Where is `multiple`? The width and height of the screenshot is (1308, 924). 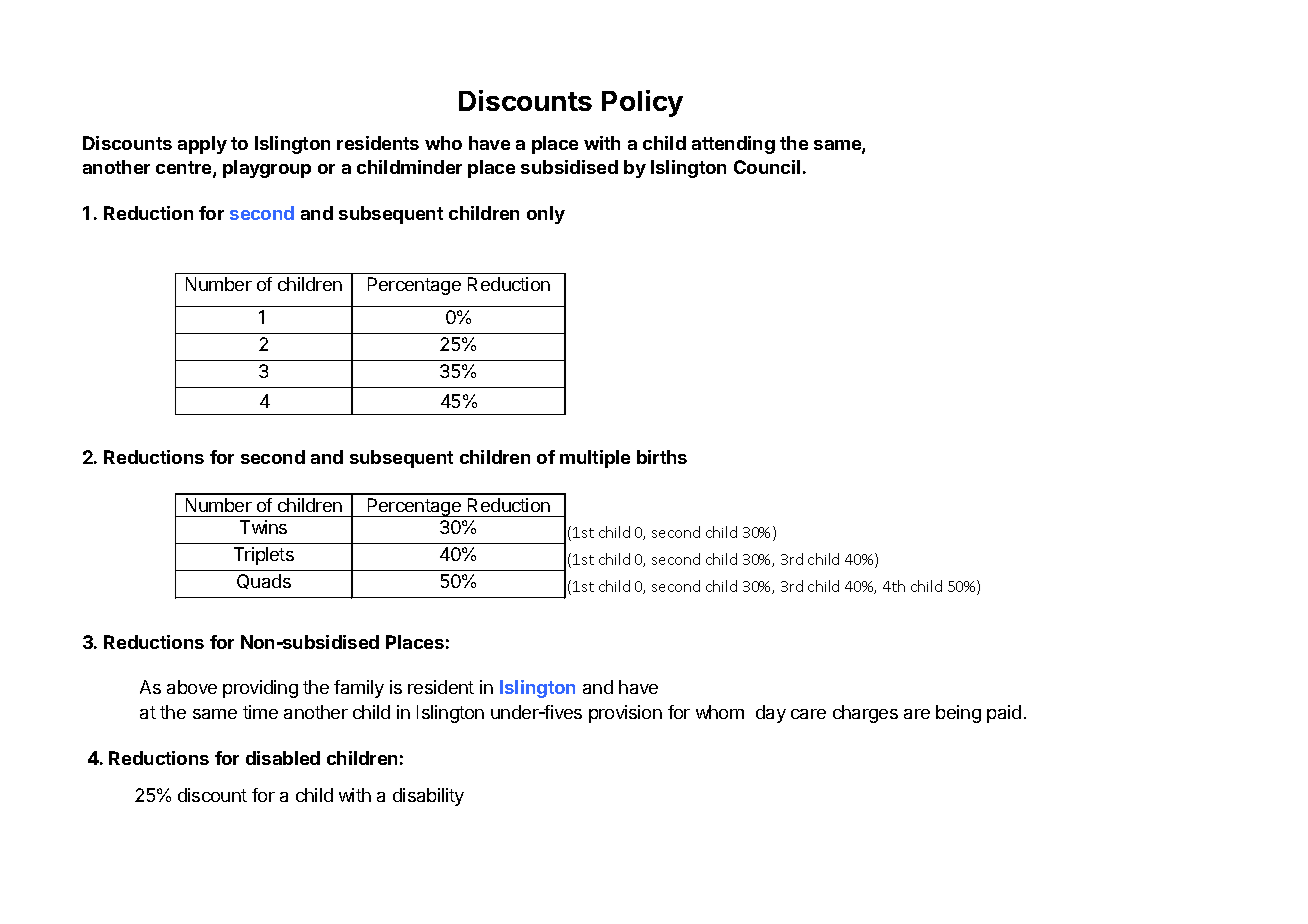
multiple is located at coordinates (595, 459).
